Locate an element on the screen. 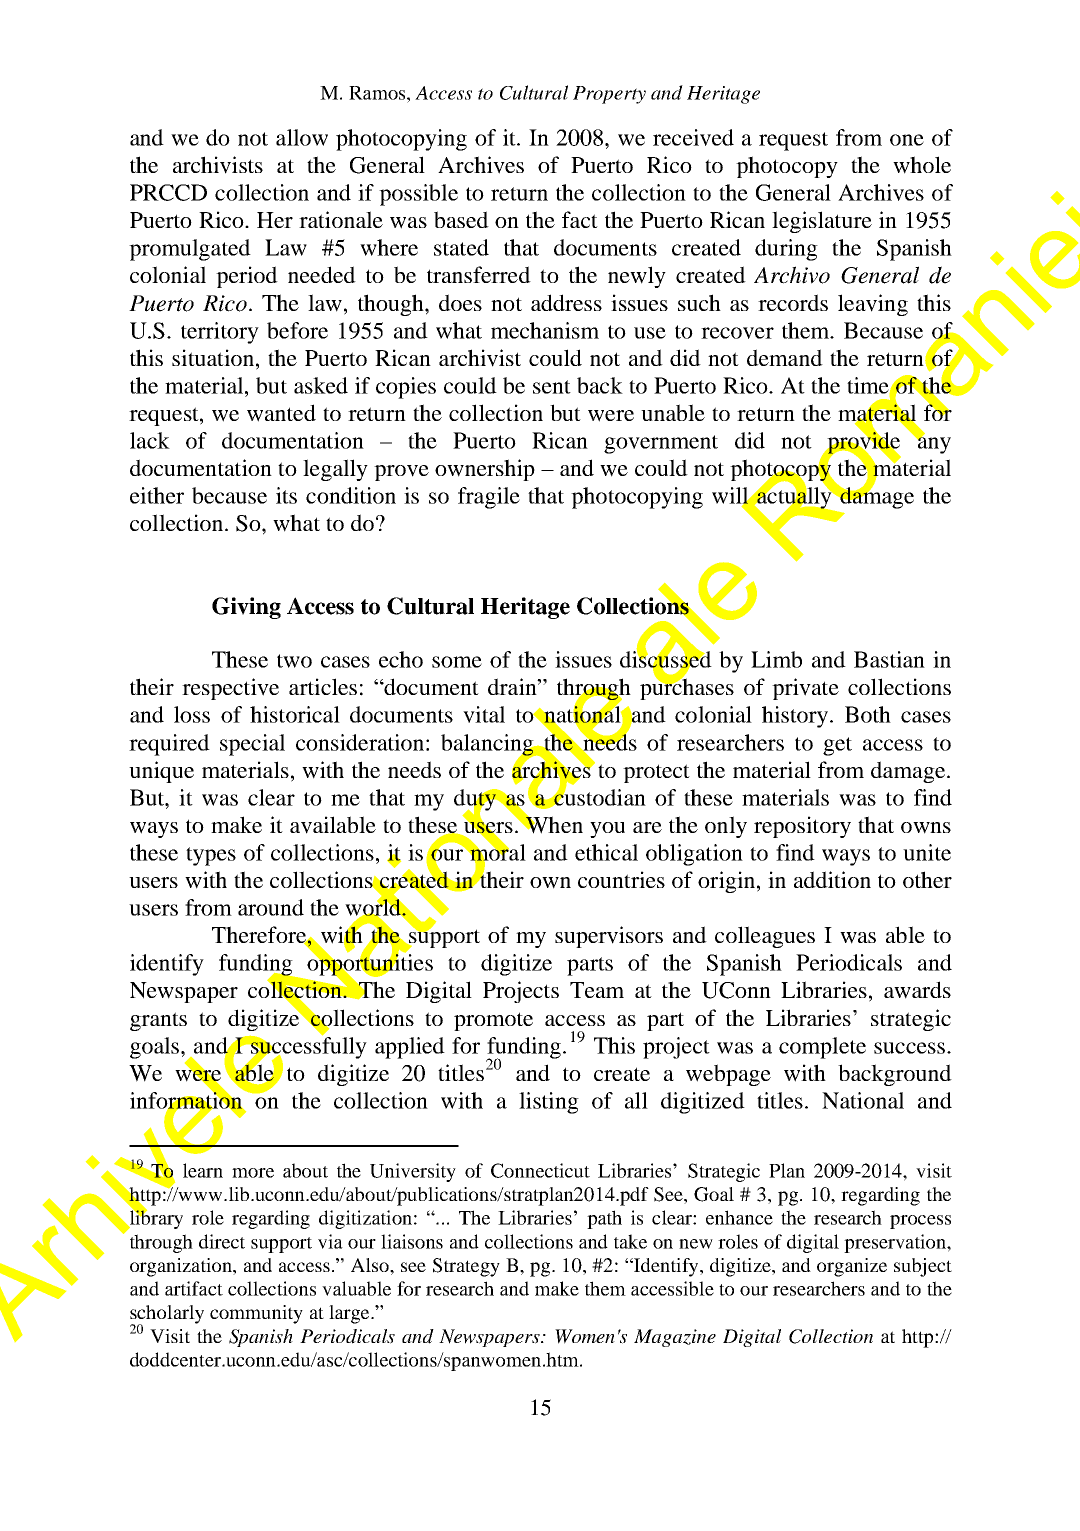 Image resolution: width=1080 pixels, height=1531 pixels. community is located at coordinates (256, 1314).
